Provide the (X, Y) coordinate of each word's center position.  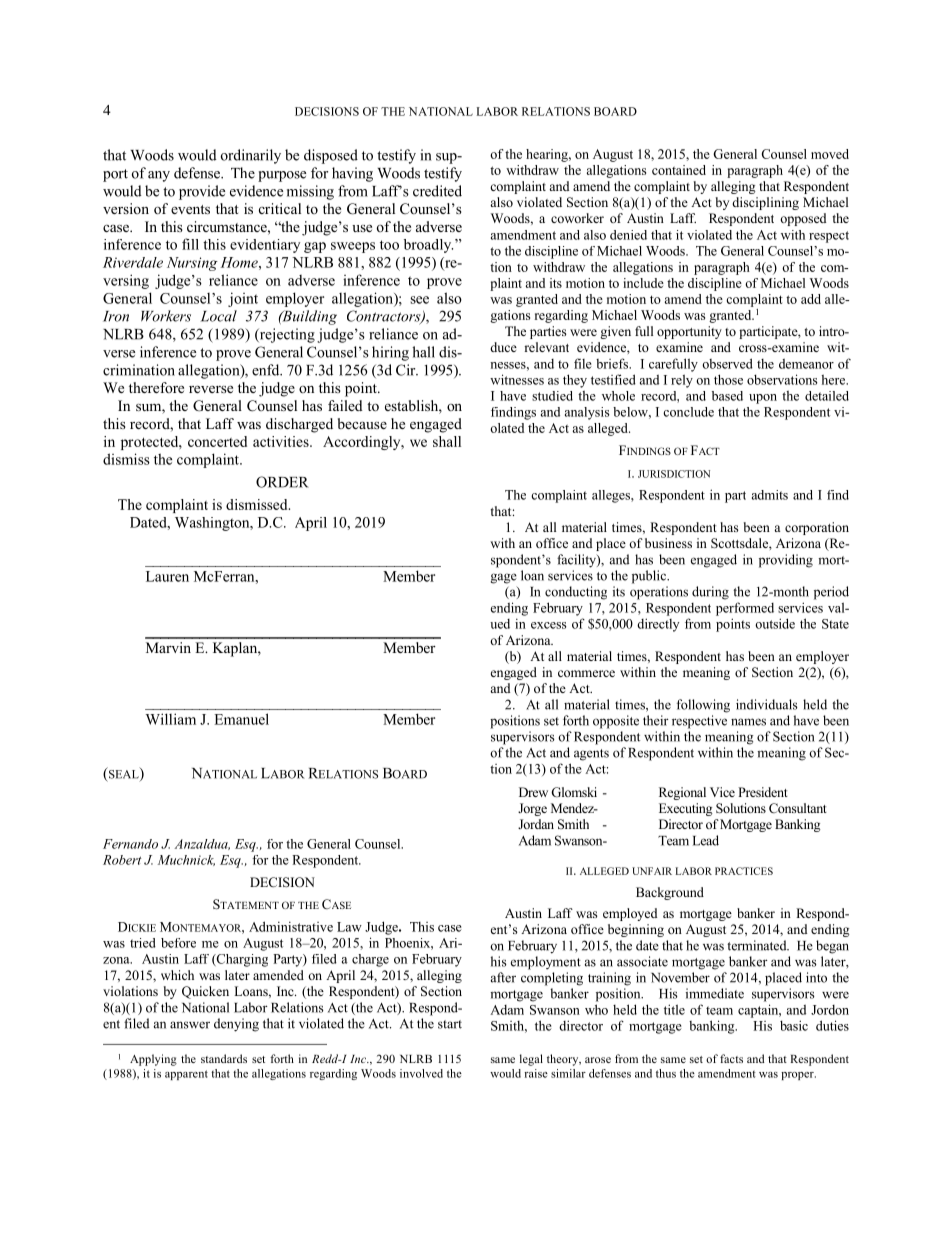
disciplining (765, 203)
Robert (122, 860)
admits (770, 495)
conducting (576, 593)
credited (437, 191)
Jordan (536, 824)
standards (224, 1058)
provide (202, 192)
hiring (390, 353)
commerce (586, 673)
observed (727, 363)
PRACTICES (744, 871)
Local (219, 316)
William (171, 719)
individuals (767, 704)
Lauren (167, 576)
